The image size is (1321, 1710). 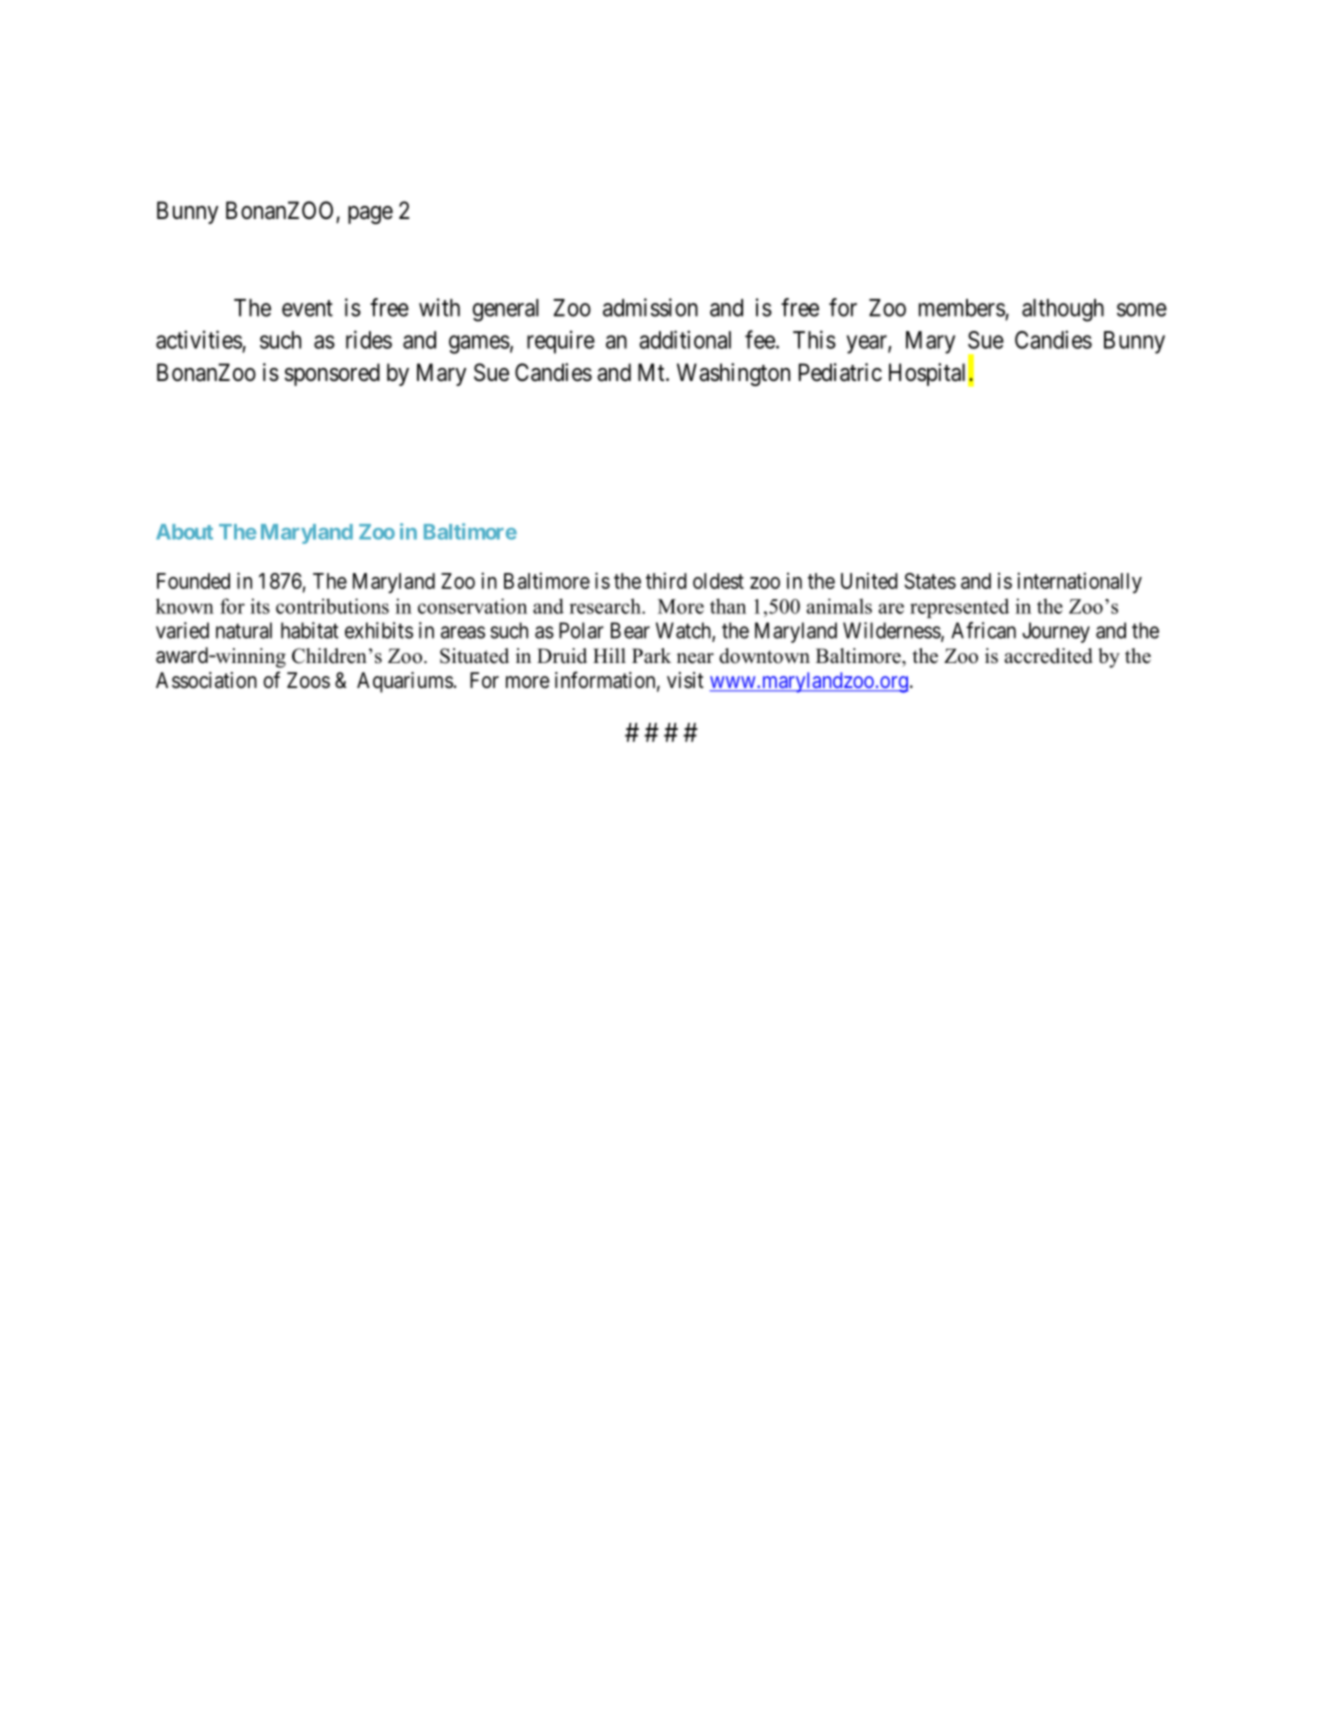 What do you see at coordinates (370, 215) in the screenshot?
I see `page` at bounding box center [370, 215].
